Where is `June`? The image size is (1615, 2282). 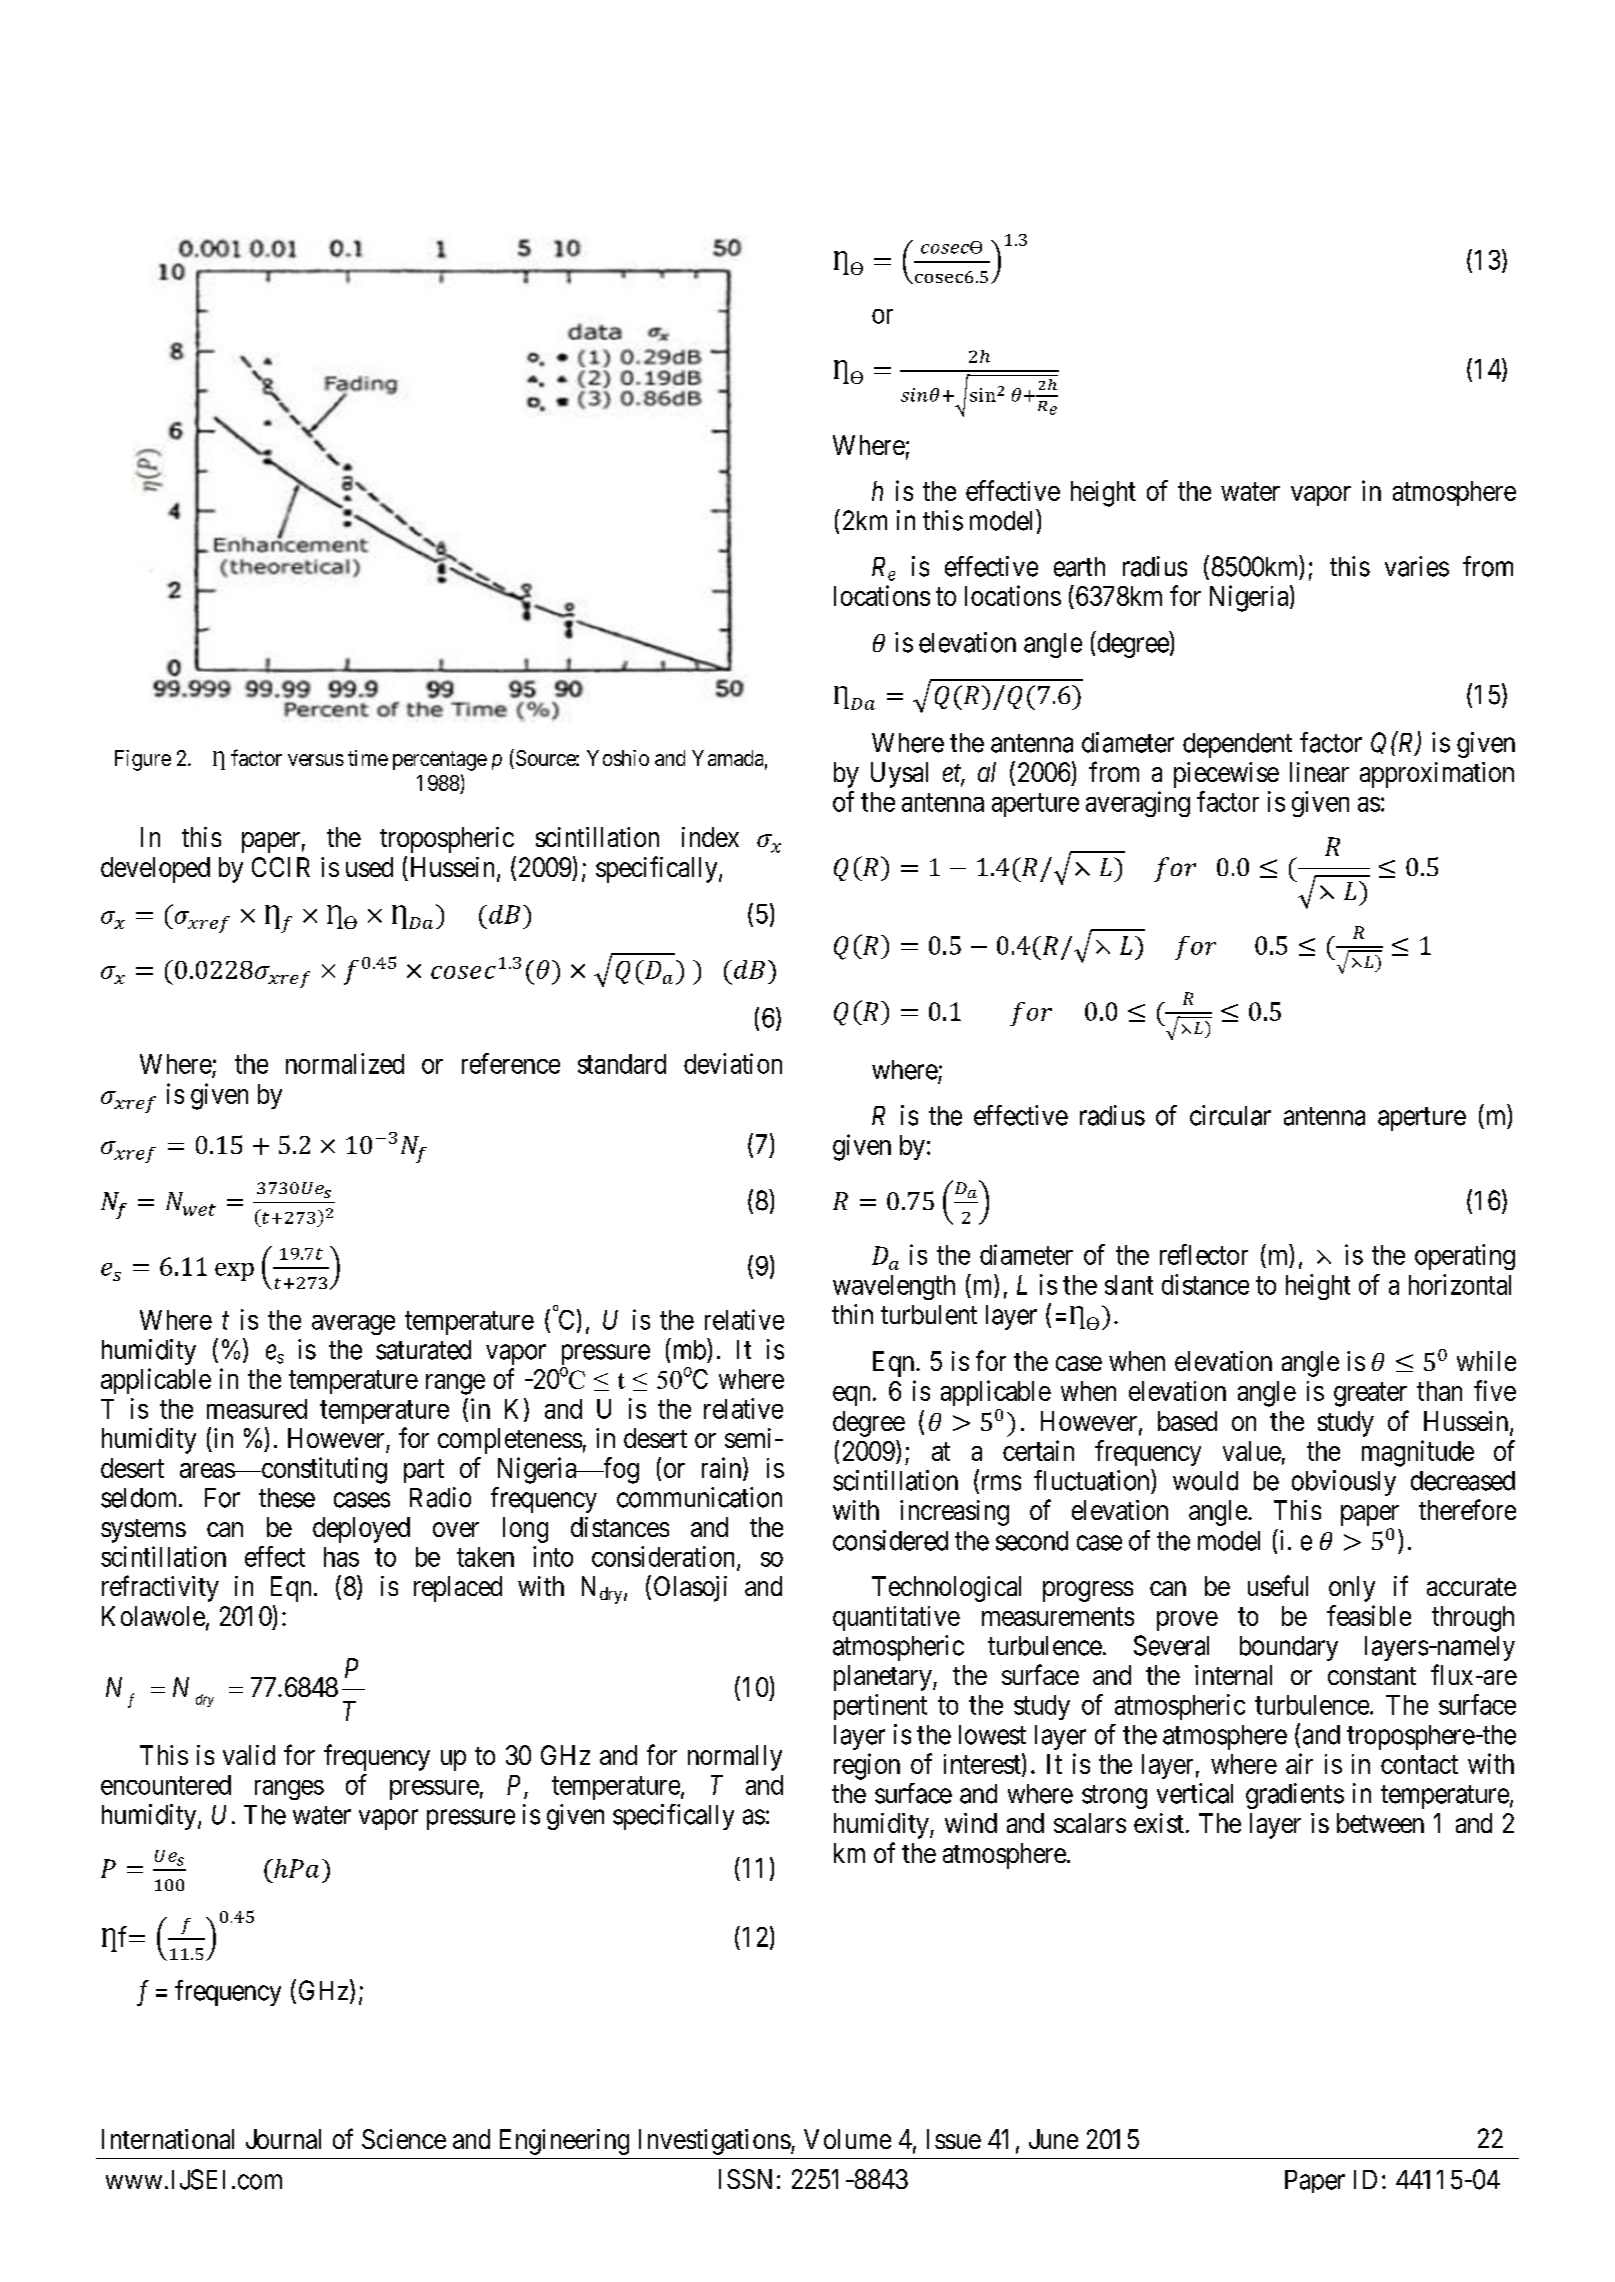 June is located at coordinates (1053, 2139).
